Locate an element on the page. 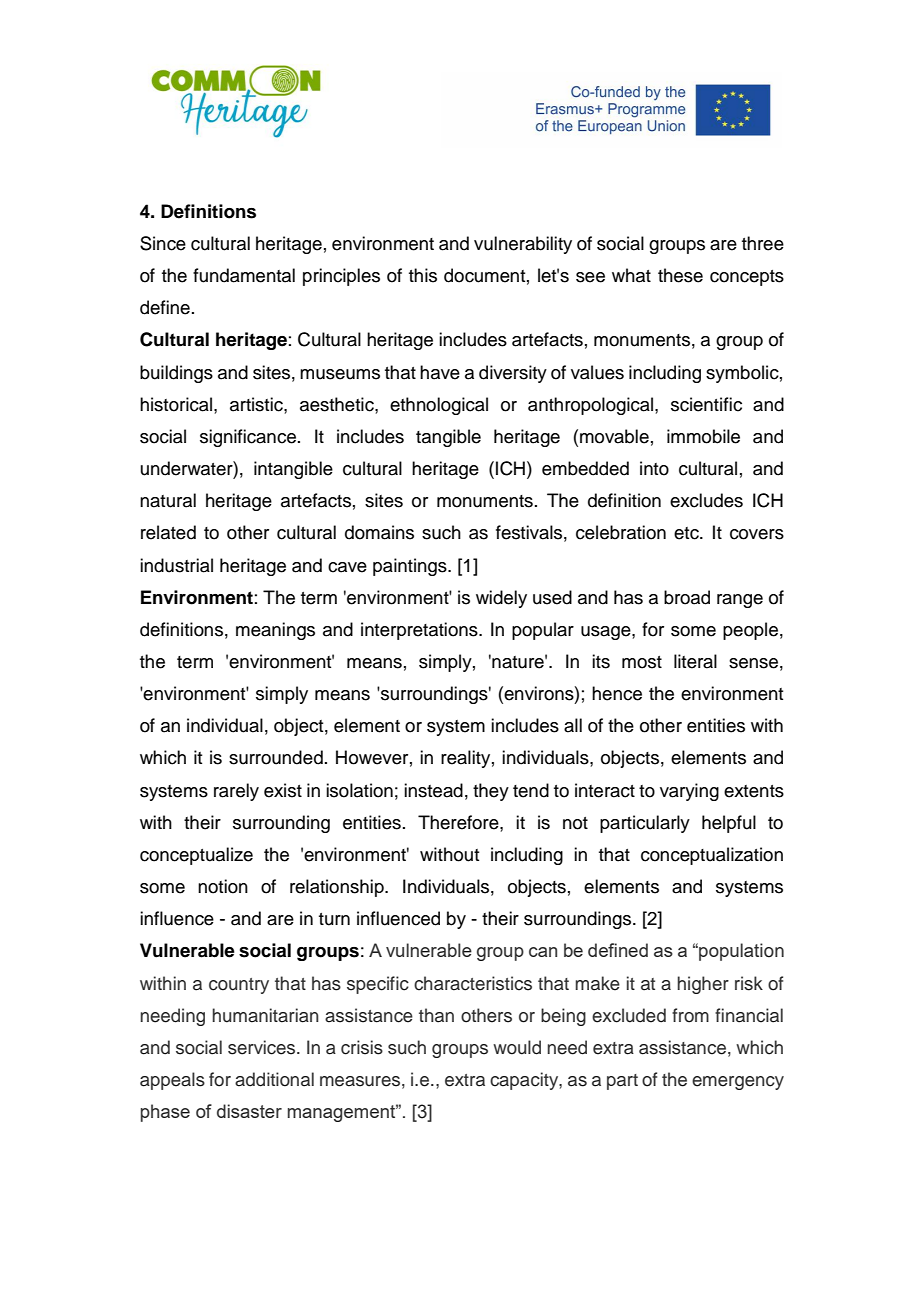 This document has height=1308, width=924. this is located at coordinates (423, 275).
